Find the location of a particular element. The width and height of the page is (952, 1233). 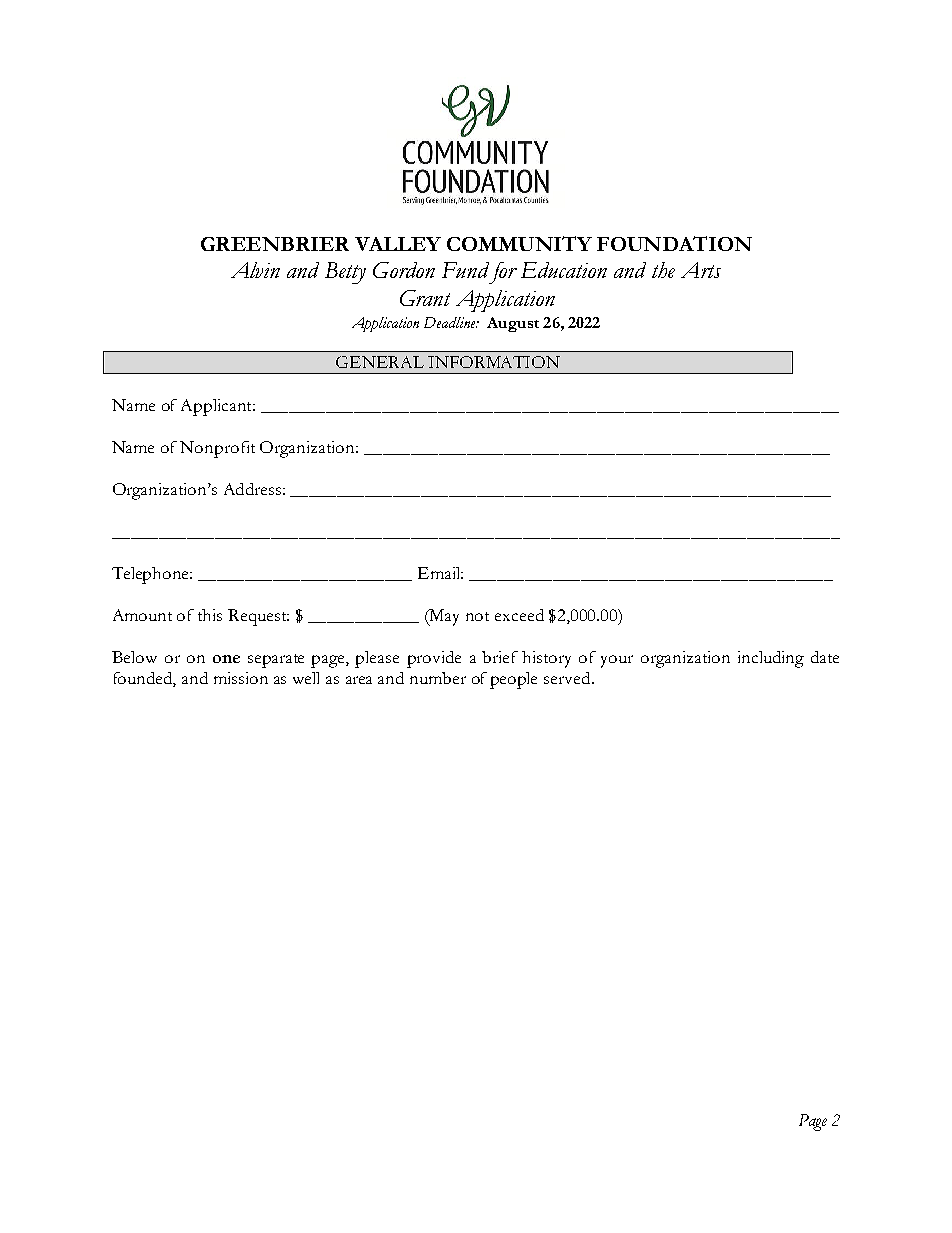

Fund is located at coordinates (465, 270).
